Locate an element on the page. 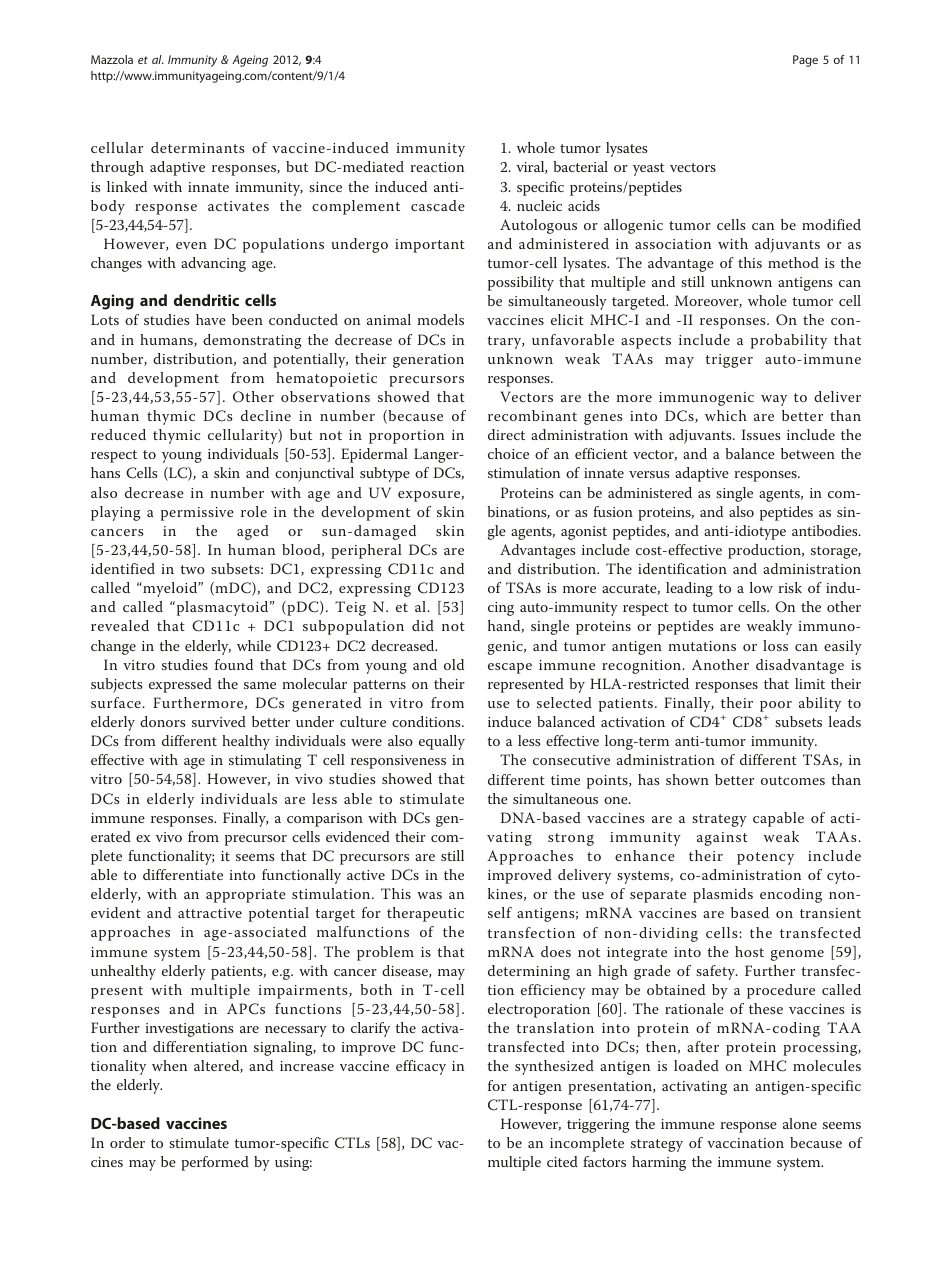  myeloid is located at coordinates (170, 589).
